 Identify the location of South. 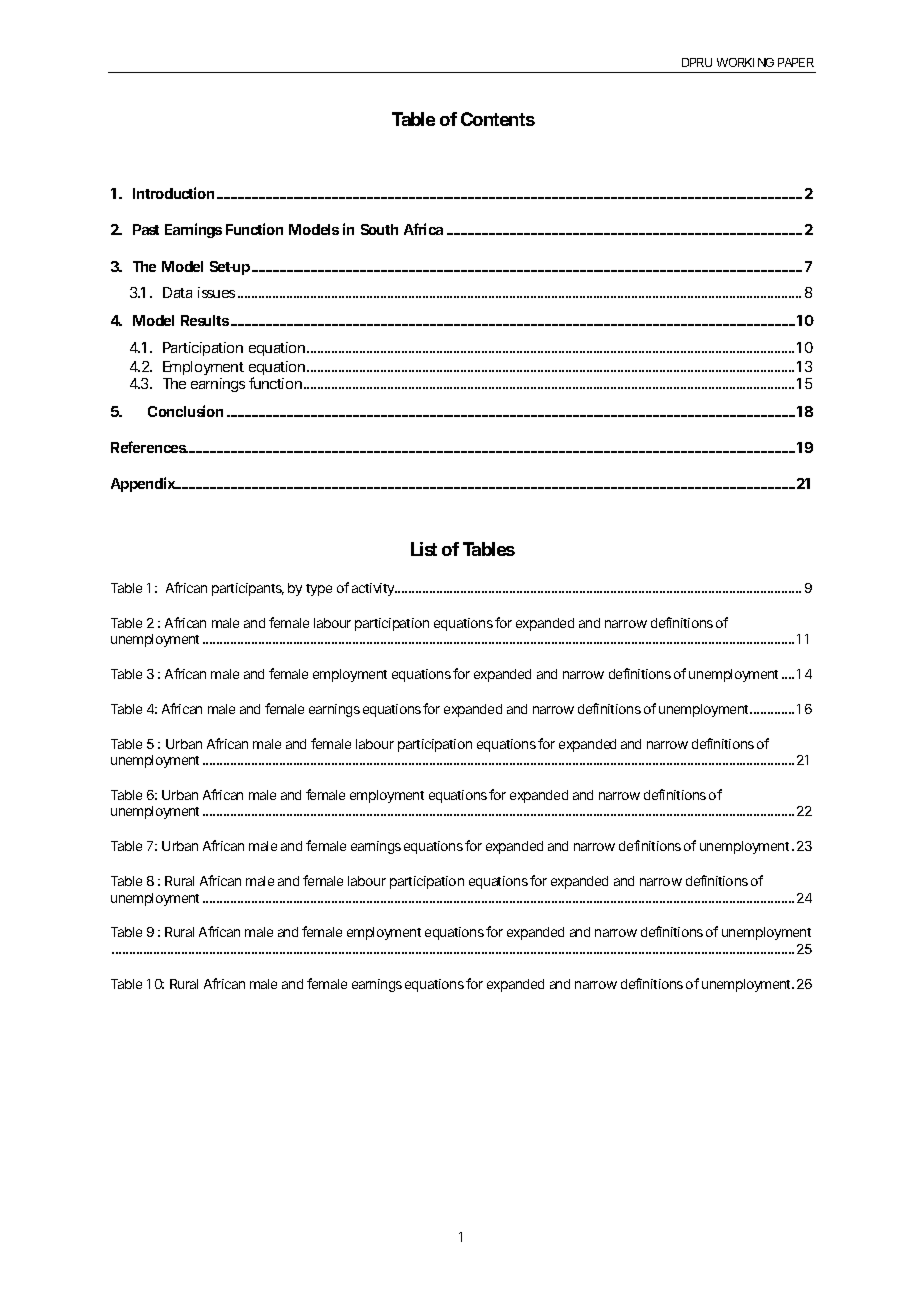
(379, 229).
